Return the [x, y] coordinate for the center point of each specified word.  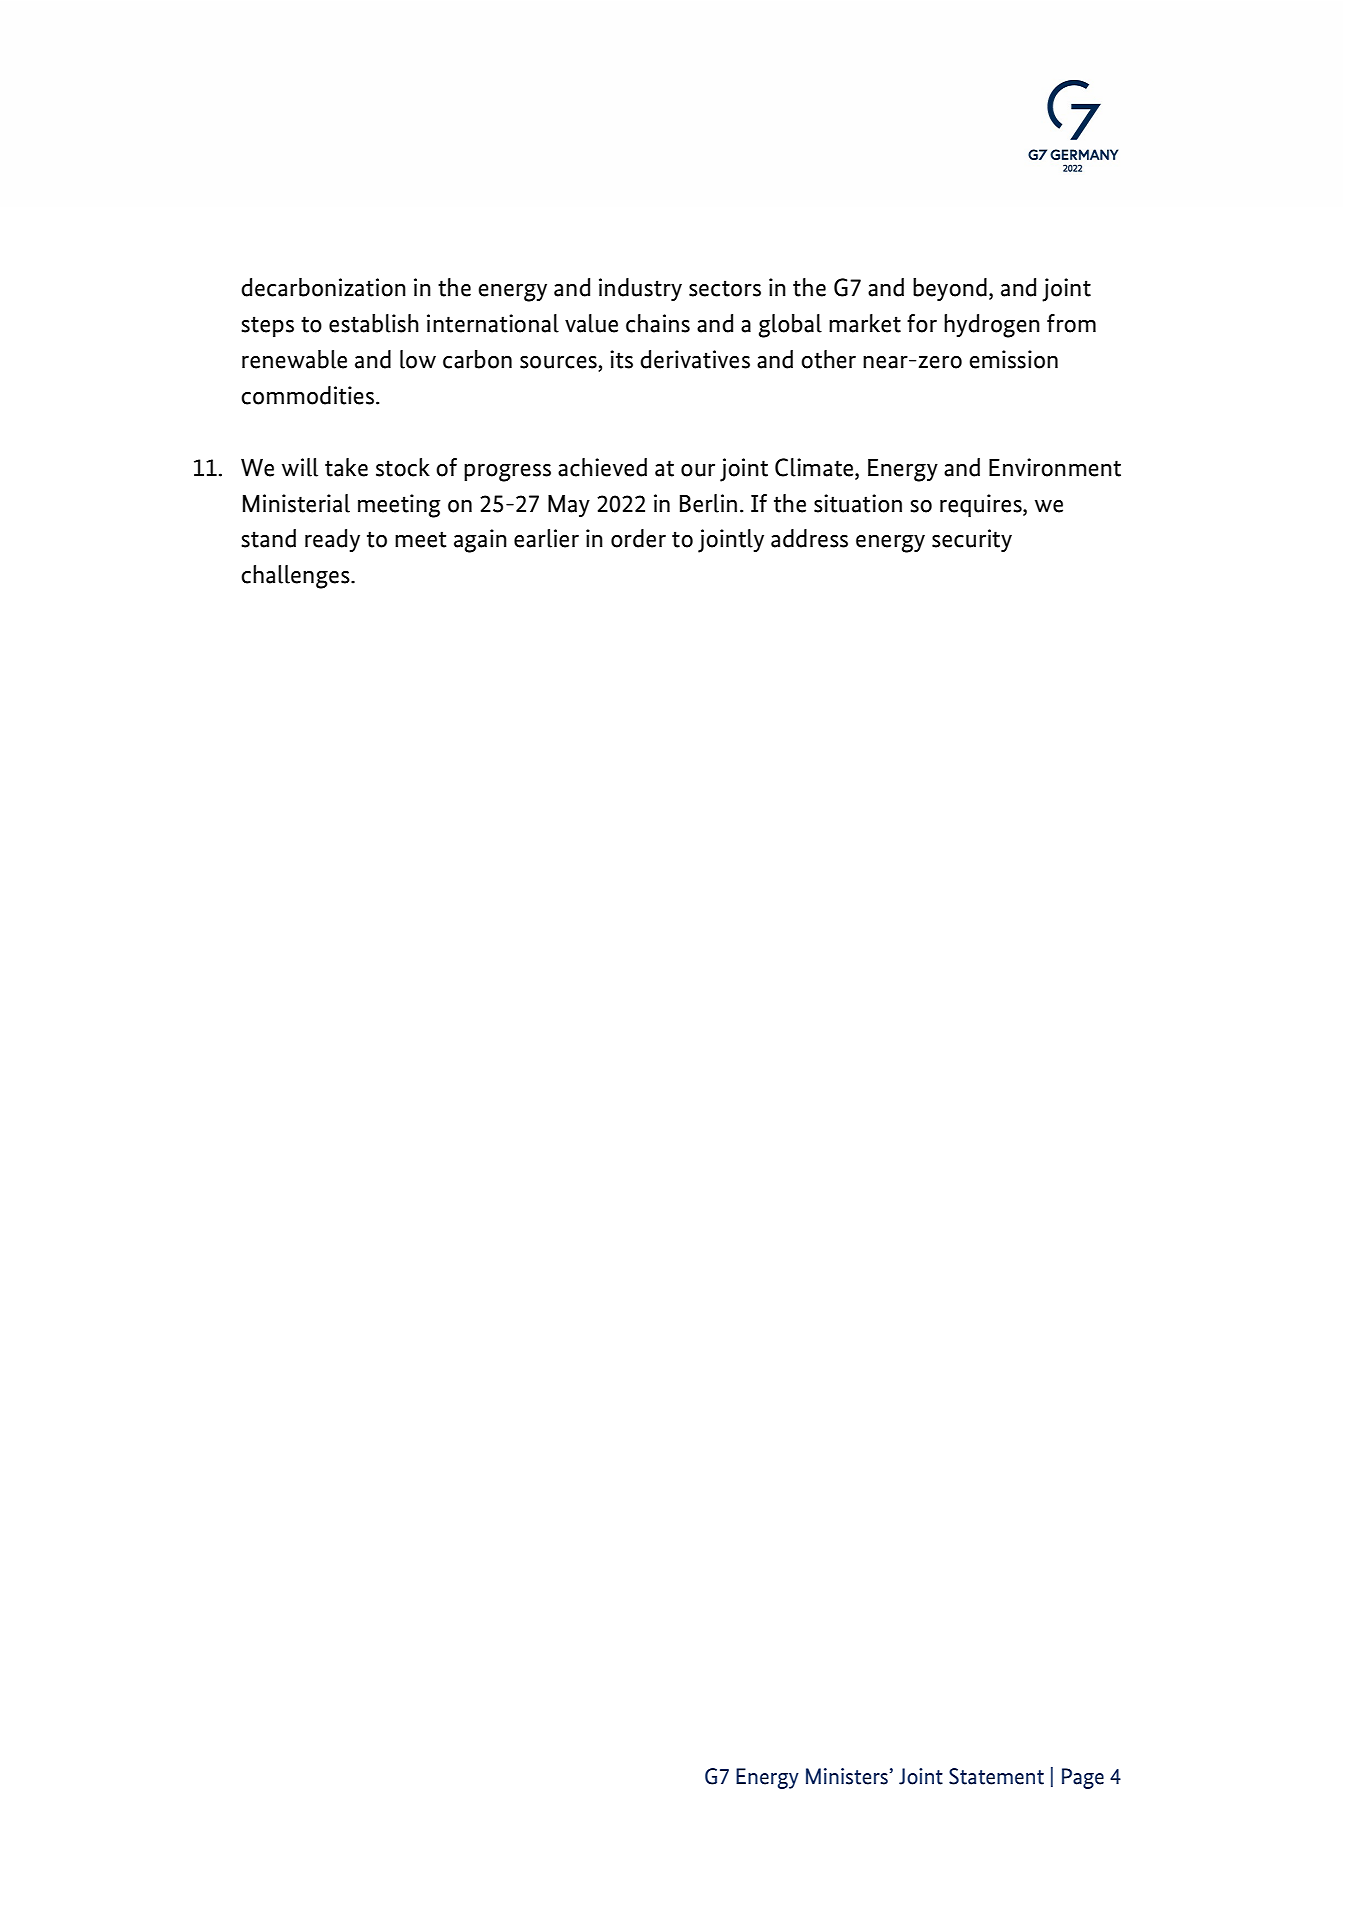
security [972, 540]
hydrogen [992, 326]
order [638, 538]
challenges [296, 577]
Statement [996, 1776]
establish [374, 323]
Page [1083, 1778]
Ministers [847, 1776]
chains [658, 323]
